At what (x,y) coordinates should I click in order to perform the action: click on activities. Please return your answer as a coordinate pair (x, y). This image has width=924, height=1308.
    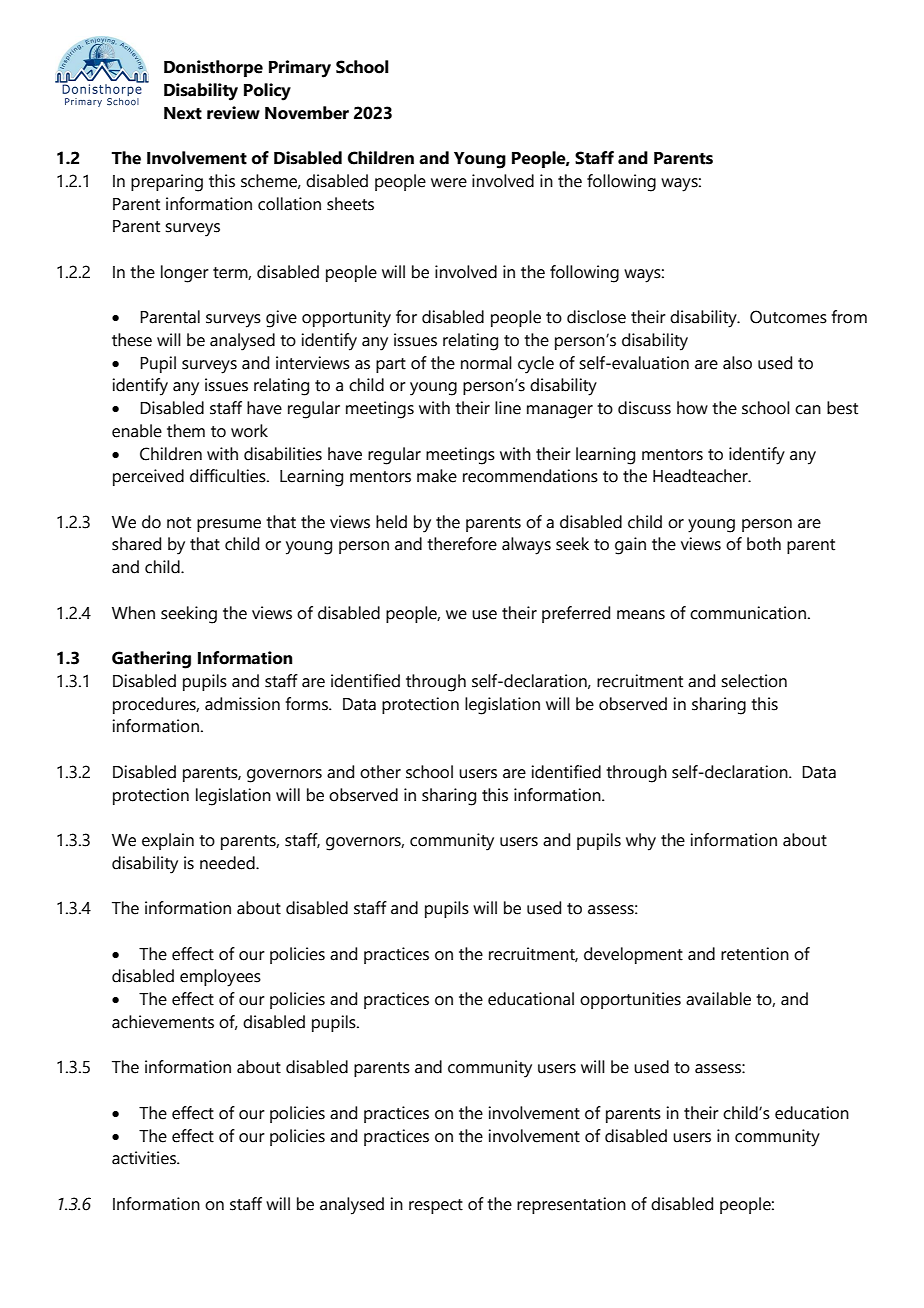
    Looking at the image, I should click on (145, 1158).
